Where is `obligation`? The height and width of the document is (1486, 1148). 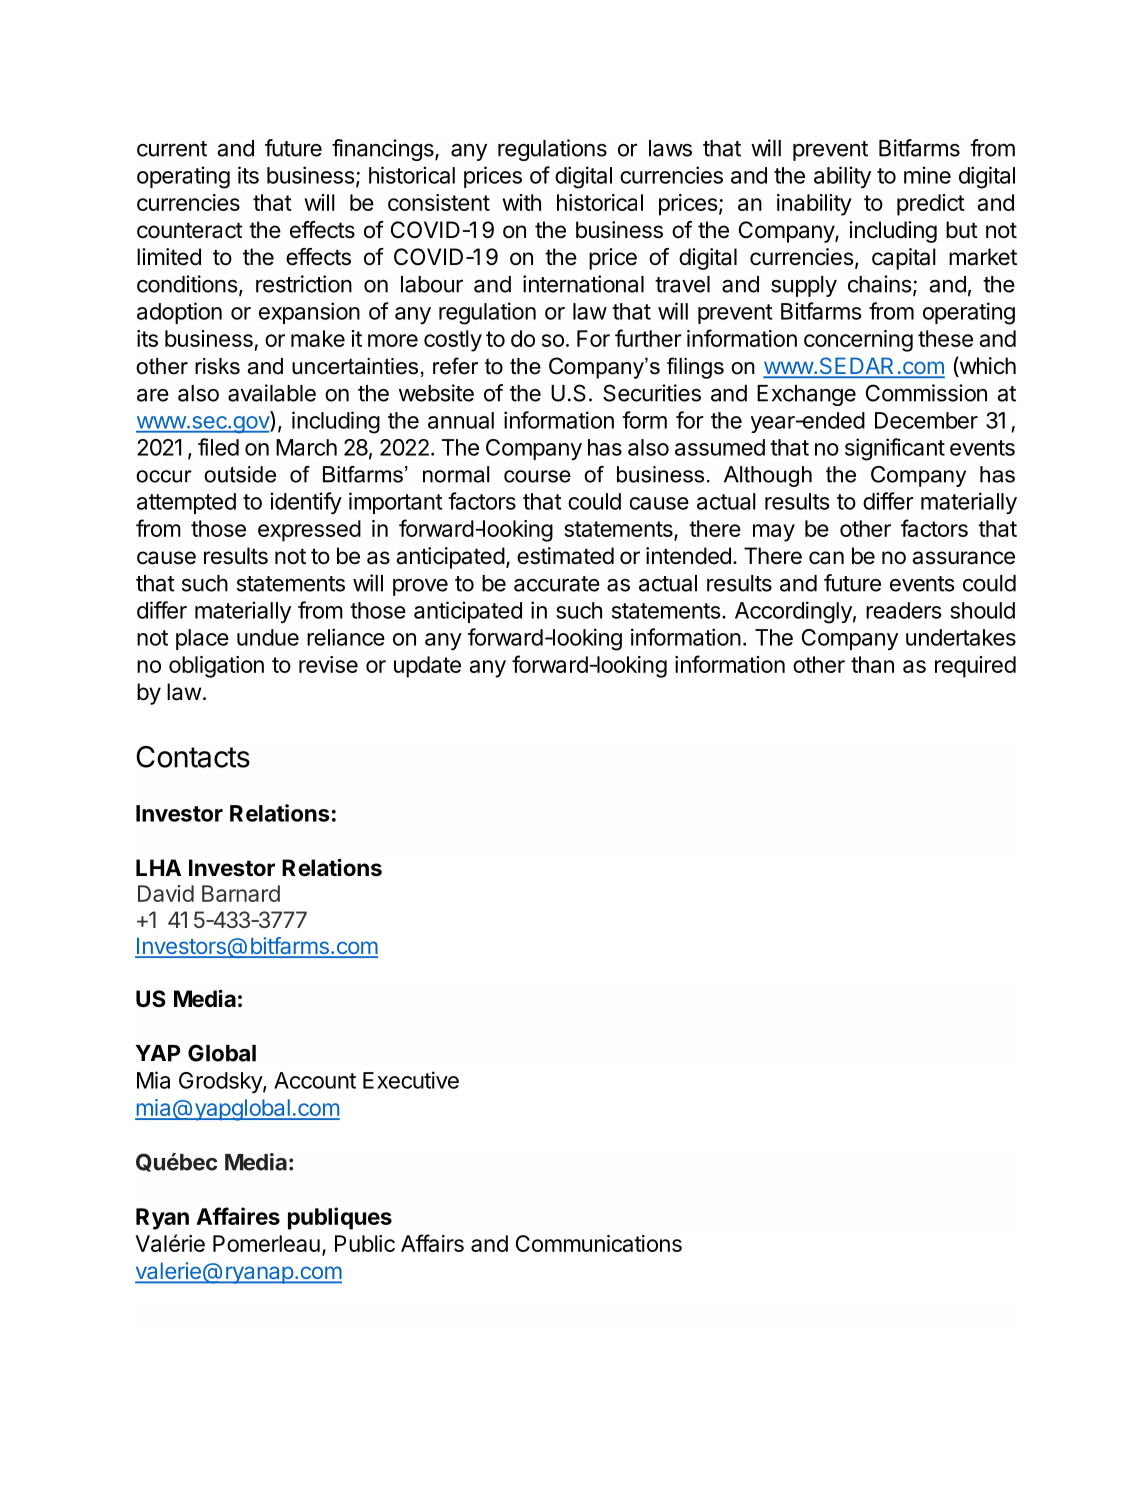 obligation is located at coordinates (216, 667).
